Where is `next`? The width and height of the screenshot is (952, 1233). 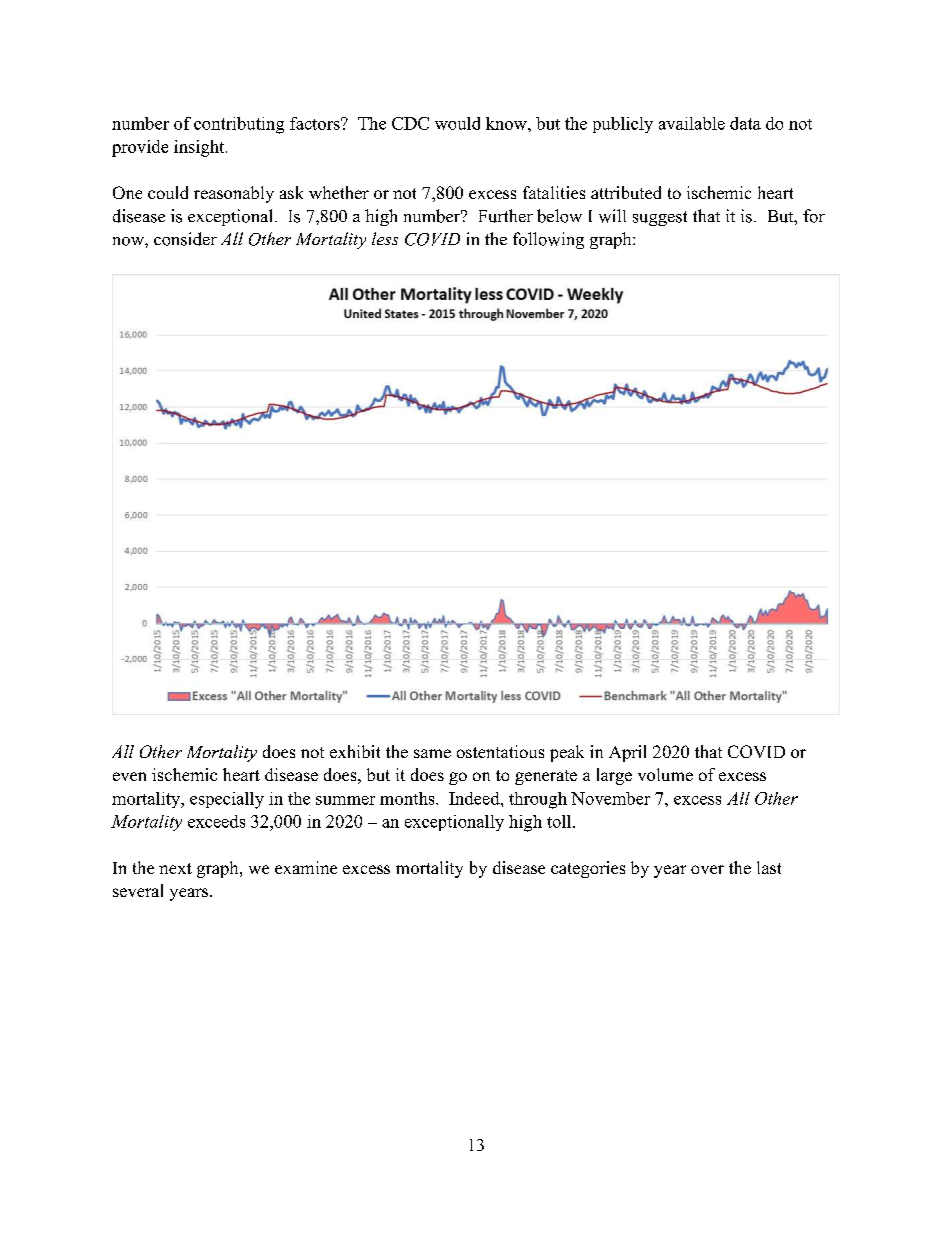
next is located at coordinates (175, 868).
